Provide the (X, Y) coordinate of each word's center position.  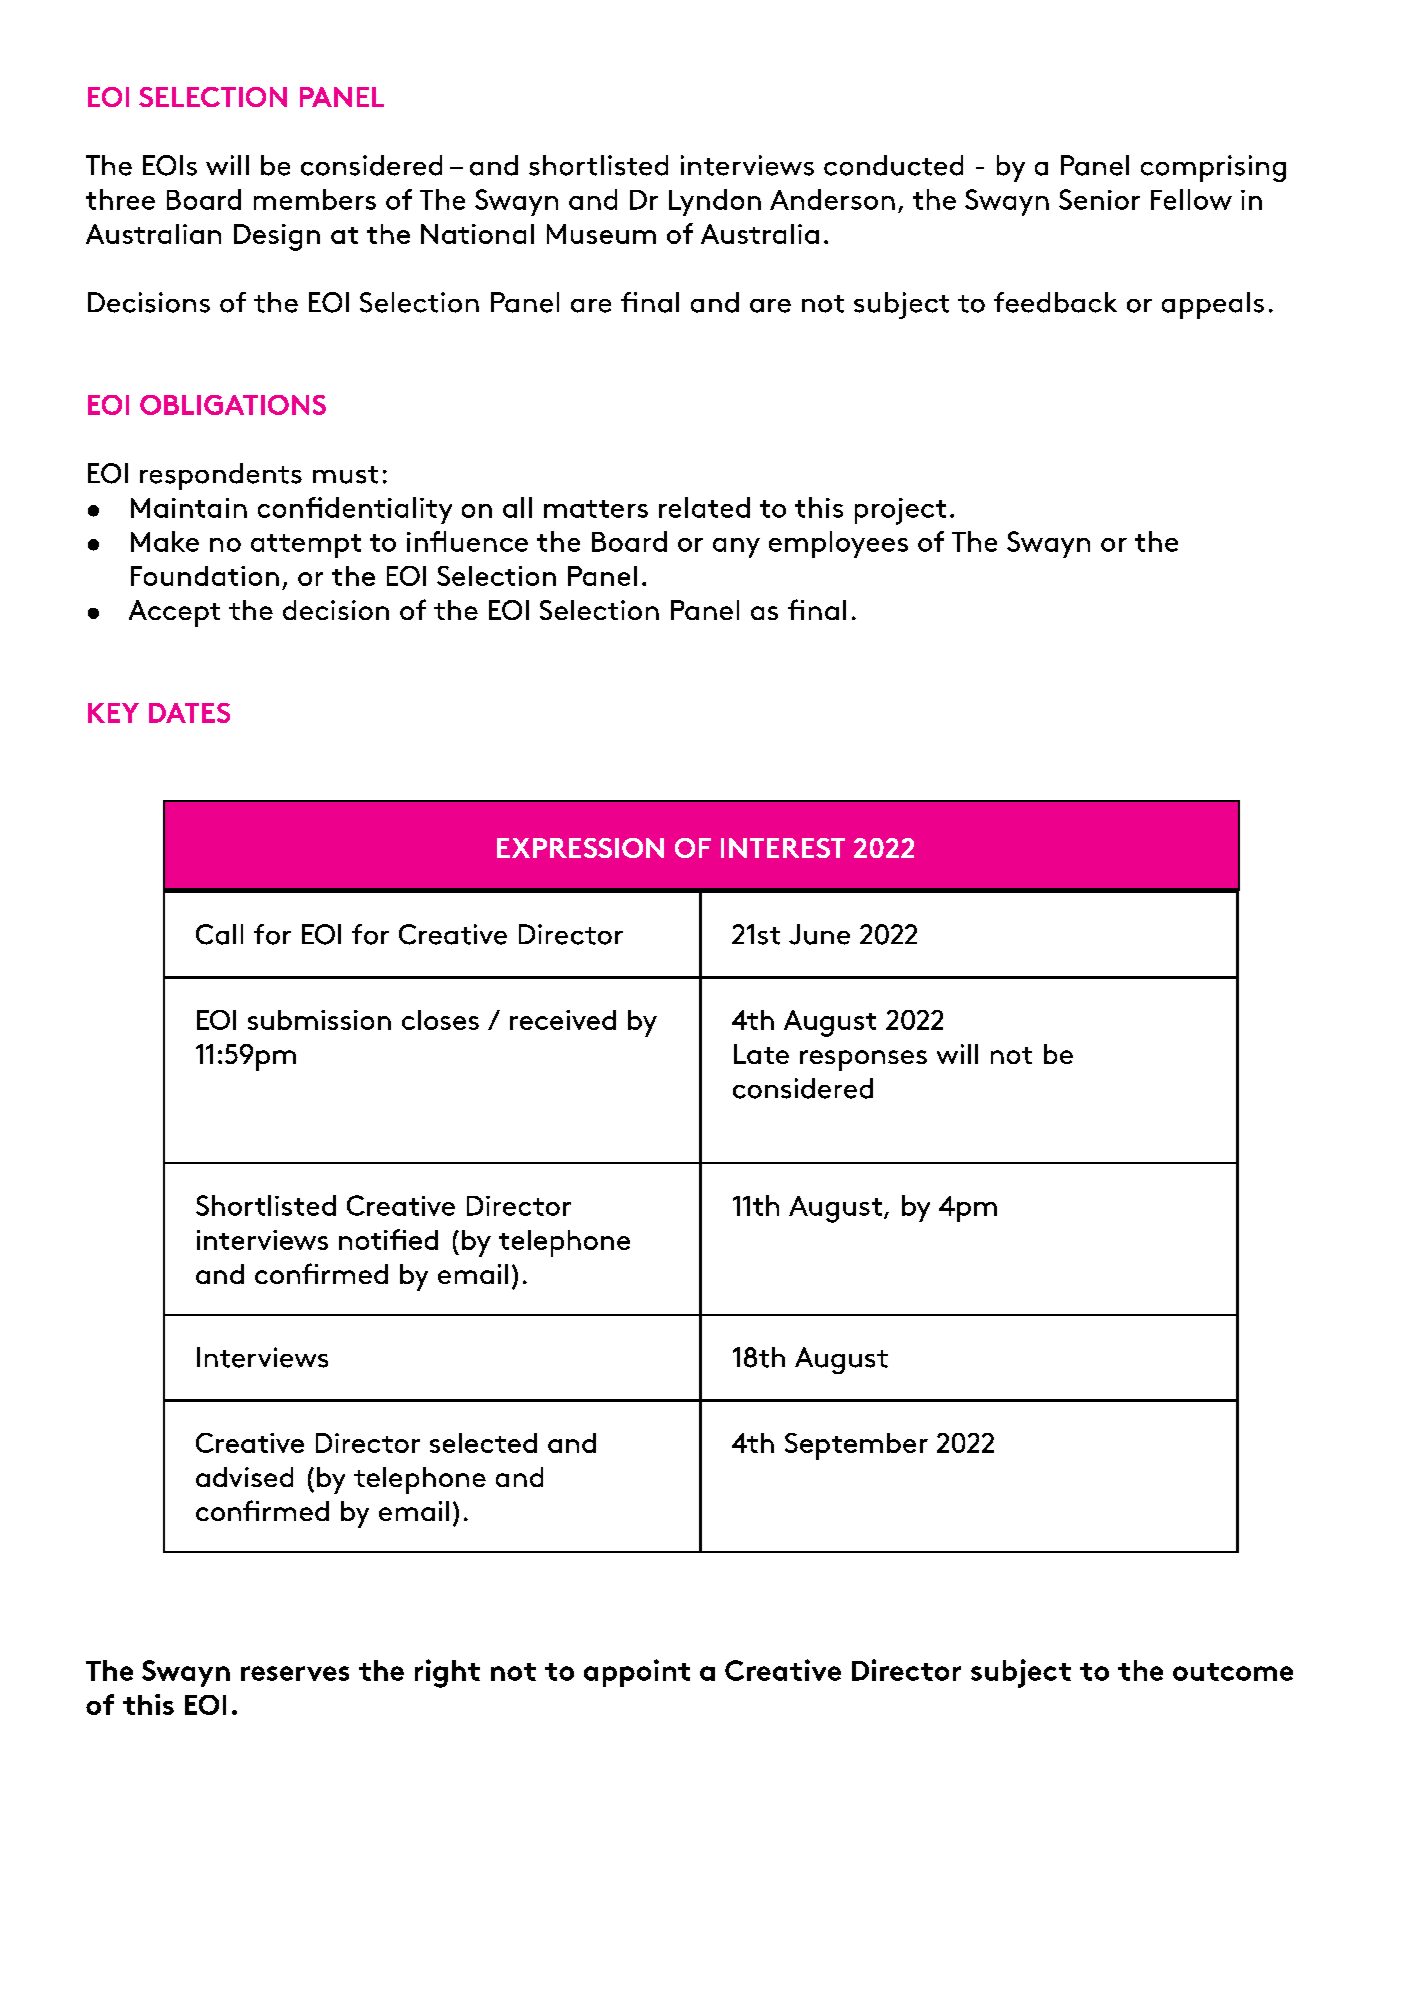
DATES (189, 713)
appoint (637, 1673)
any (736, 548)
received (563, 1020)
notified (388, 1239)
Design (277, 237)
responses (863, 1060)
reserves (295, 1673)
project (900, 511)
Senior (1099, 199)
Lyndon (715, 202)
